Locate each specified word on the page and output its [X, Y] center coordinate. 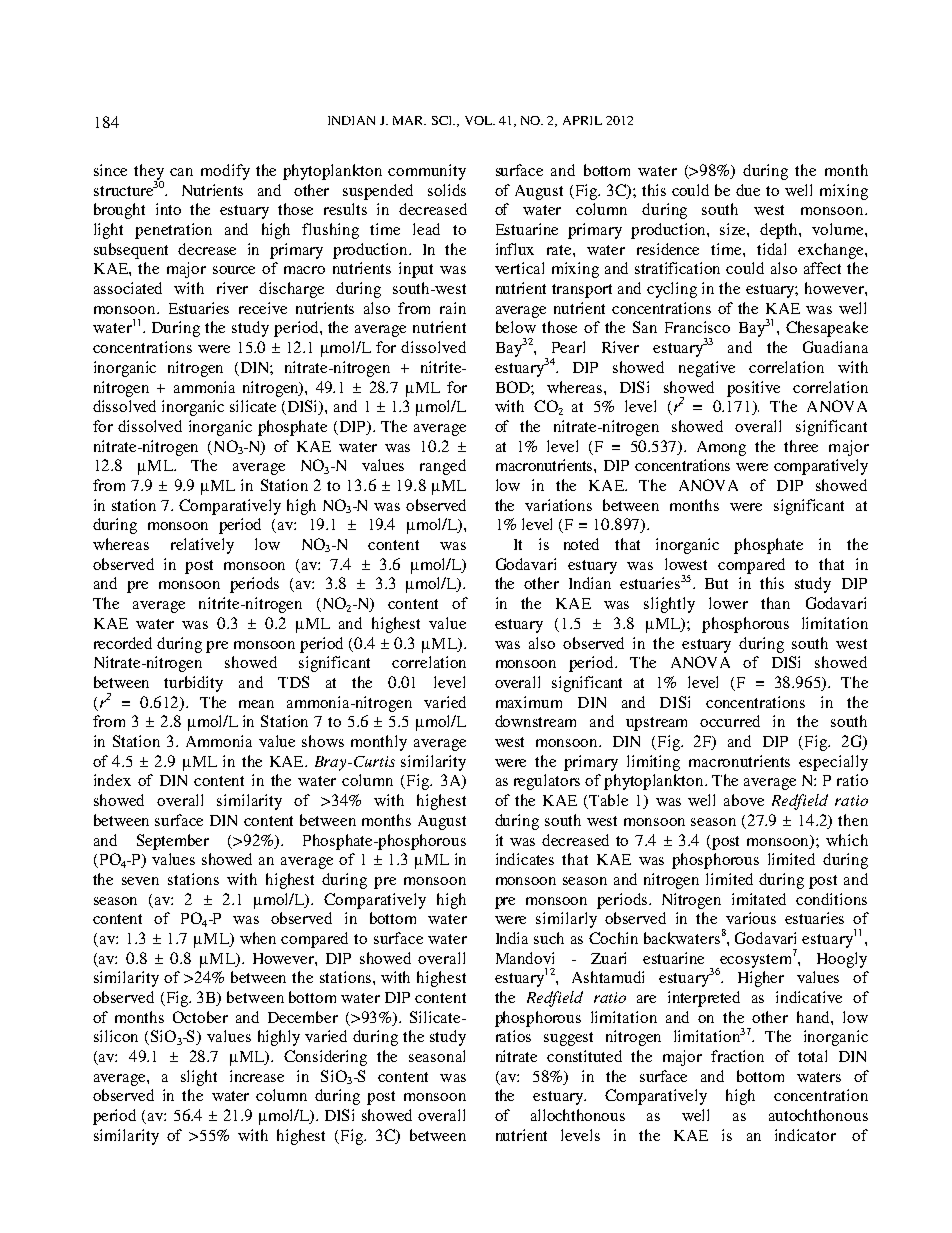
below [516, 327]
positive [753, 389]
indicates [525, 859]
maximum [529, 702]
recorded [123, 643]
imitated [759, 899]
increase [257, 1076]
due [748, 190]
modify [225, 172]
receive [263, 308]
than [775, 603]
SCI [443, 120]
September [173, 842]
